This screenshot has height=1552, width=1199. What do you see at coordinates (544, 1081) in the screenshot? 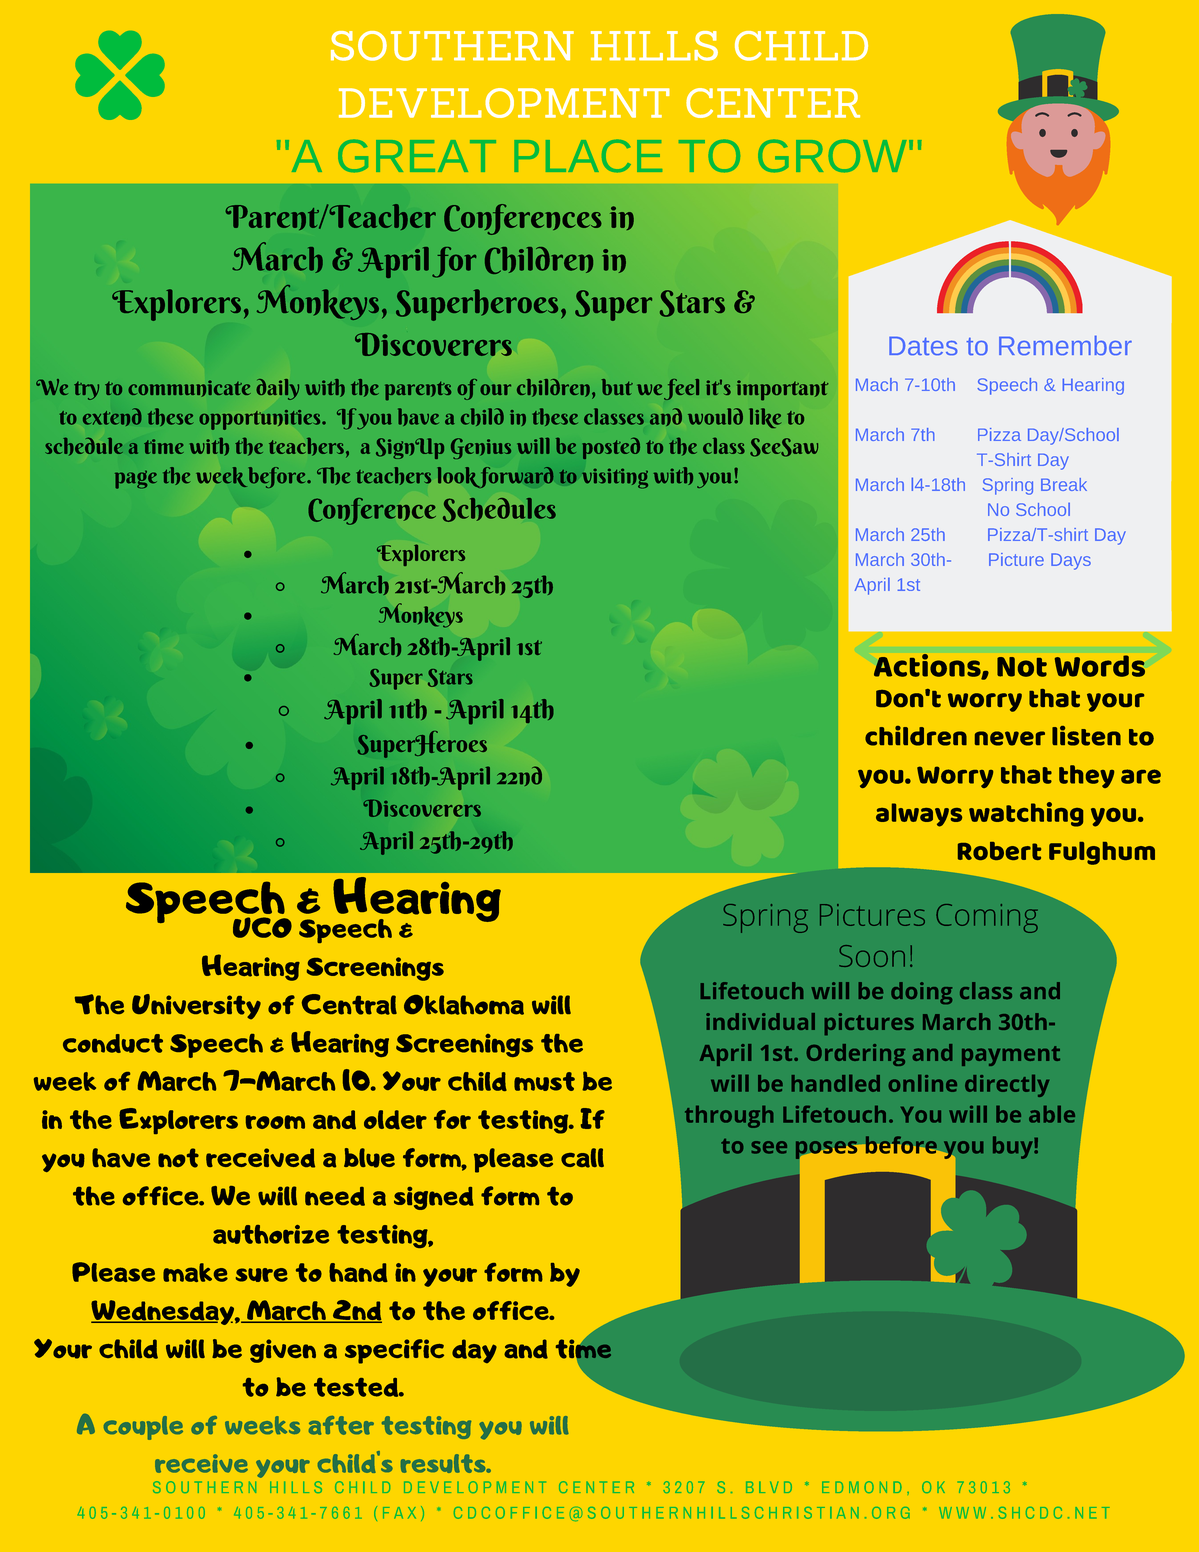
I see `must` at bounding box center [544, 1081].
